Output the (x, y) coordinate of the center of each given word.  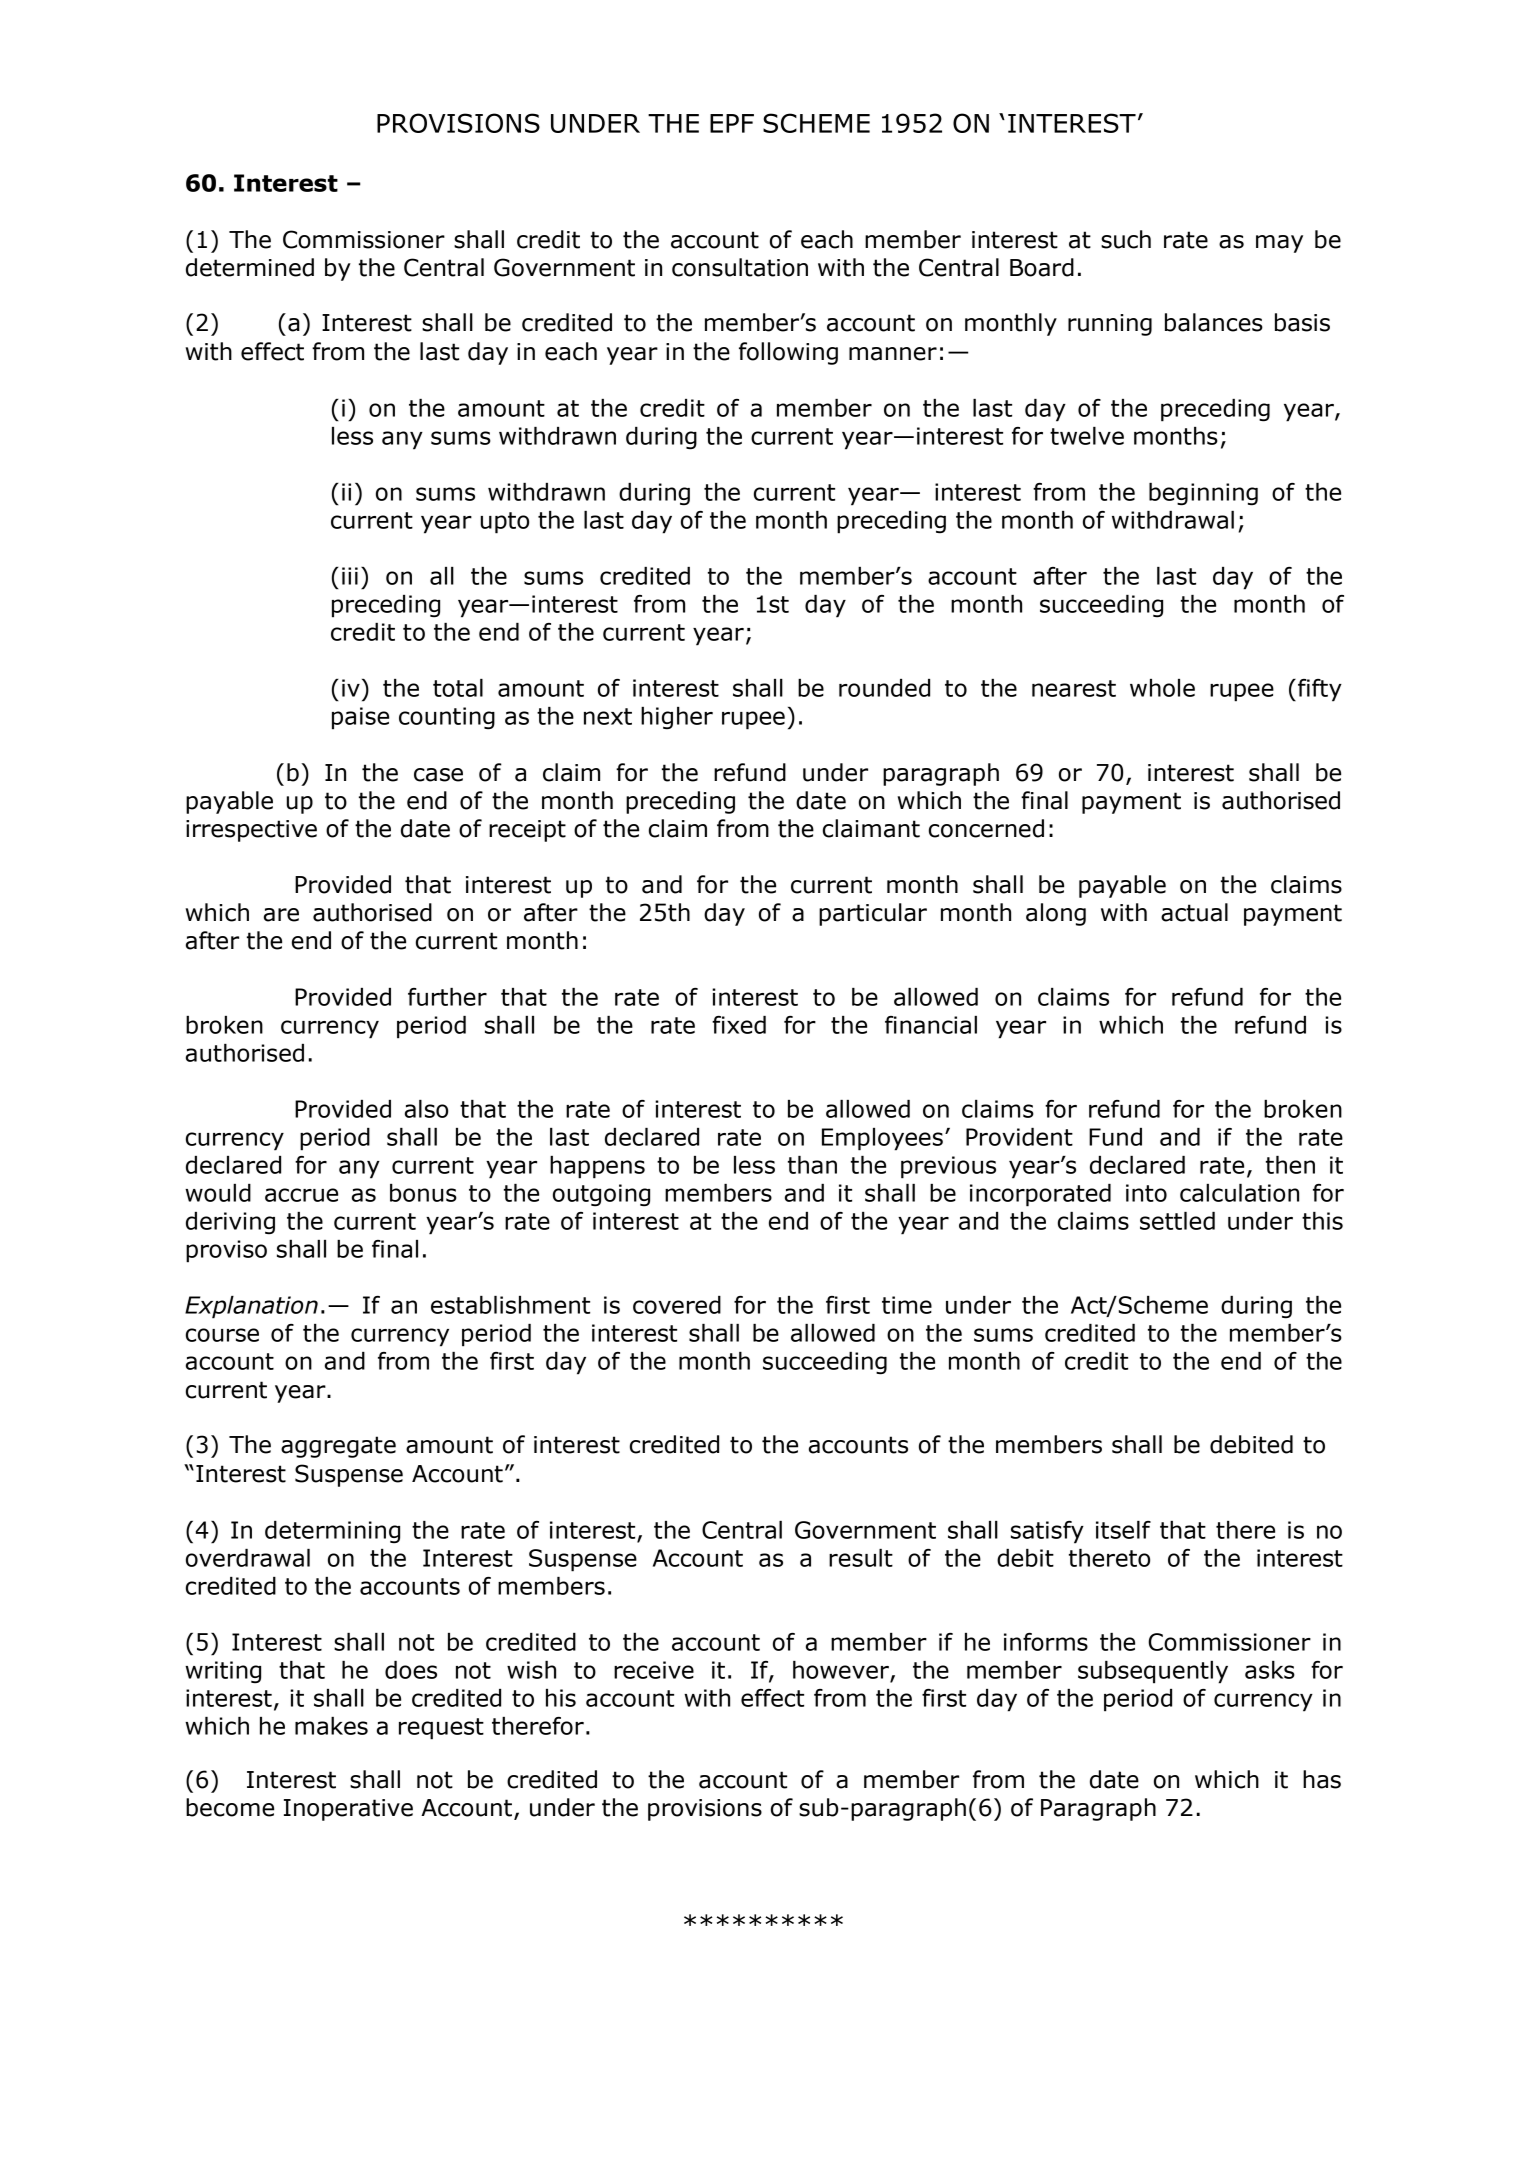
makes (331, 1726)
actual (1194, 912)
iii (350, 576)
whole (1162, 688)
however (841, 1670)
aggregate (338, 1447)
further (447, 997)
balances (1214, 322)
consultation (740, 267)
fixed (739, 1025)
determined (250, 267)
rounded (884, 688)
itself (1123, 1530)
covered (677, 1305)
